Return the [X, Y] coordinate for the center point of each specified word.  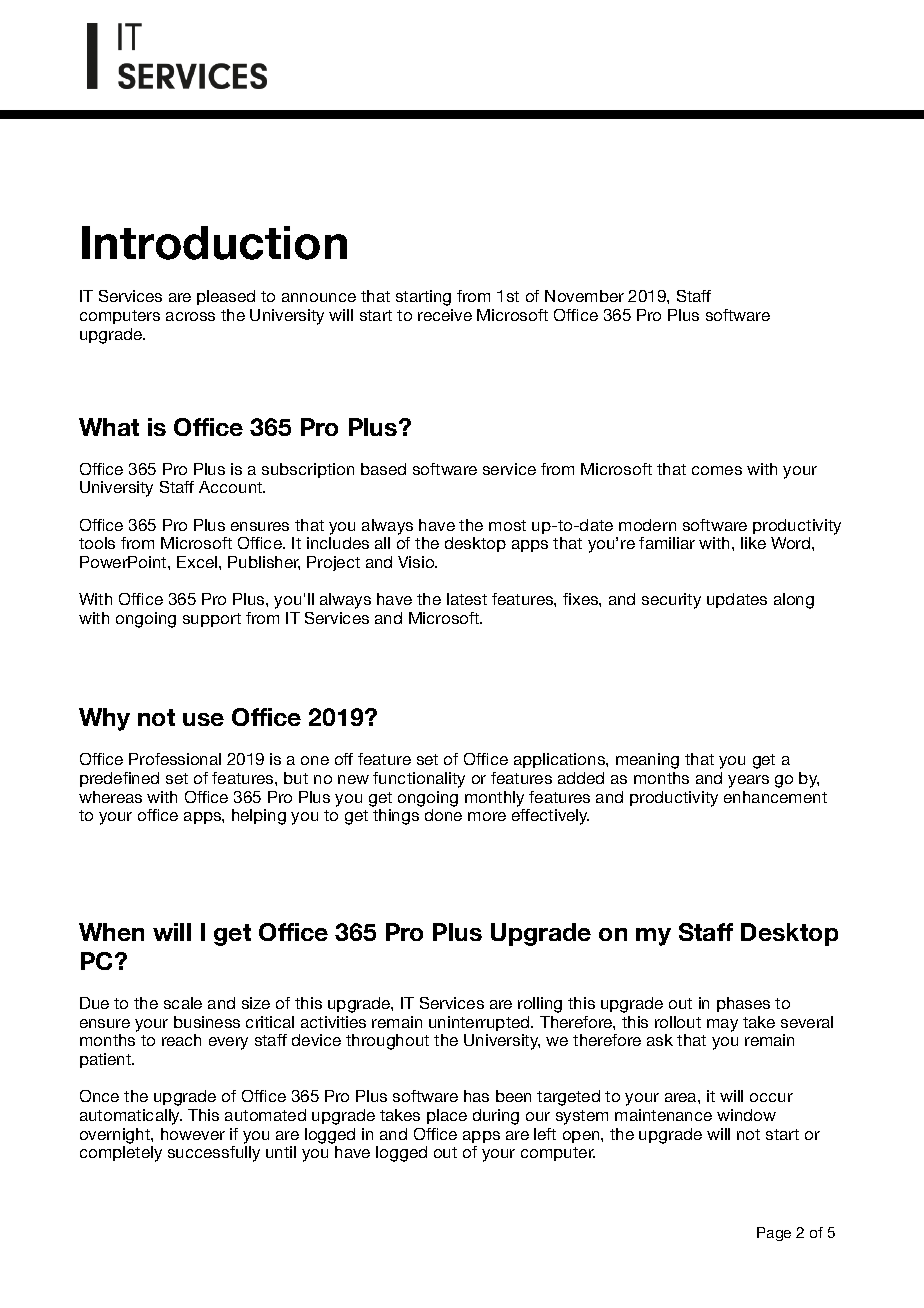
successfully [214, 1154]
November [584, 296]
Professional [175, 759]
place [447, 1116]
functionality [419, 780]
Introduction [214, 243]
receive [445, 315]
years [748, 781]
